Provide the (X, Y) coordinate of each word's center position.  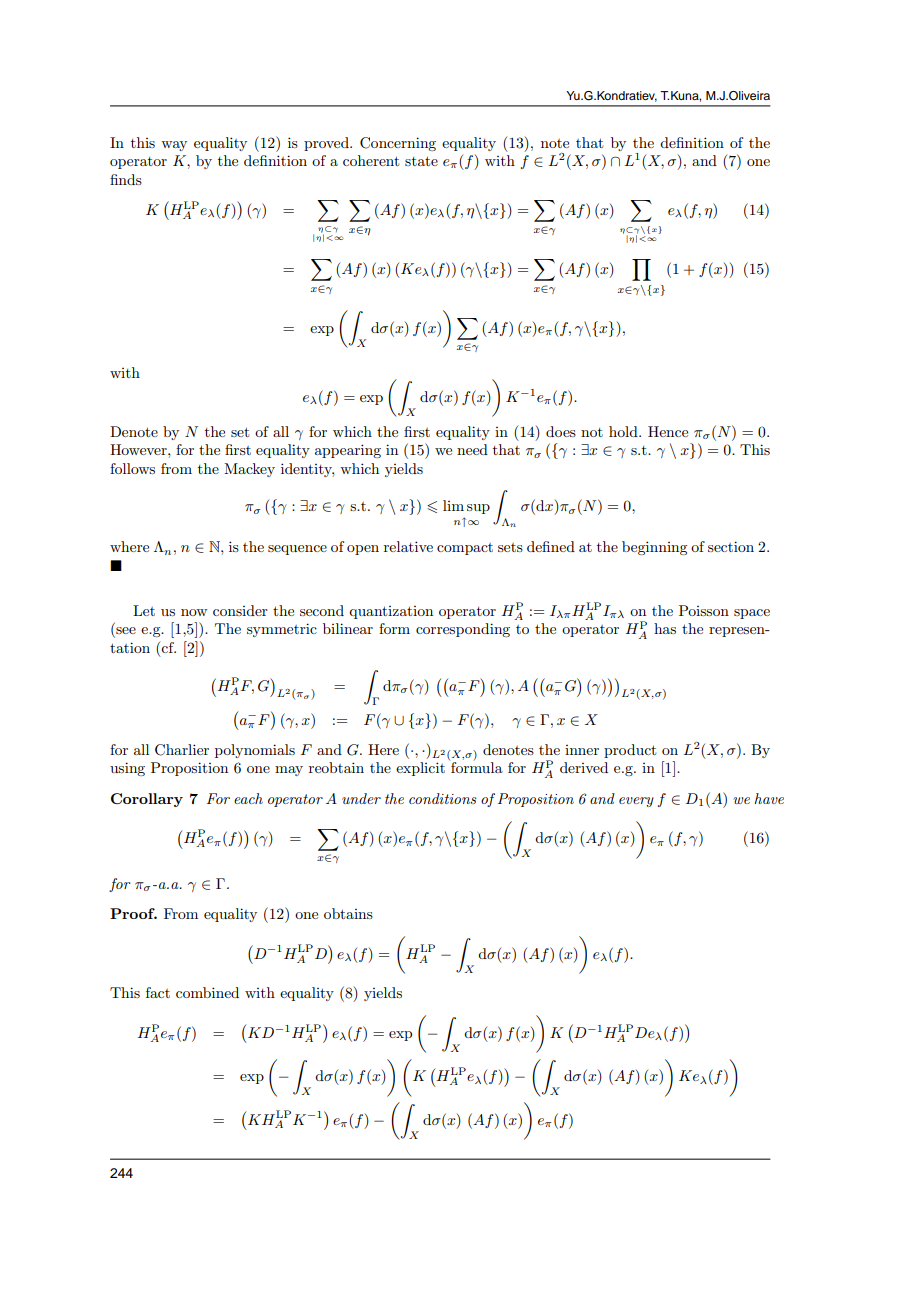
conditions (443, 798)
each (248, 798)
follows (132, 468)
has (665, 628)
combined (207, 992)
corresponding (463, 630)
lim (453, 505)
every (636, 802)
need (472, 449)
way (174, 146)
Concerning (398, 144)
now (194, 612)
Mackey (249, 470)
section (731, 546)
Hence (668, 431)
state (421, 161)
